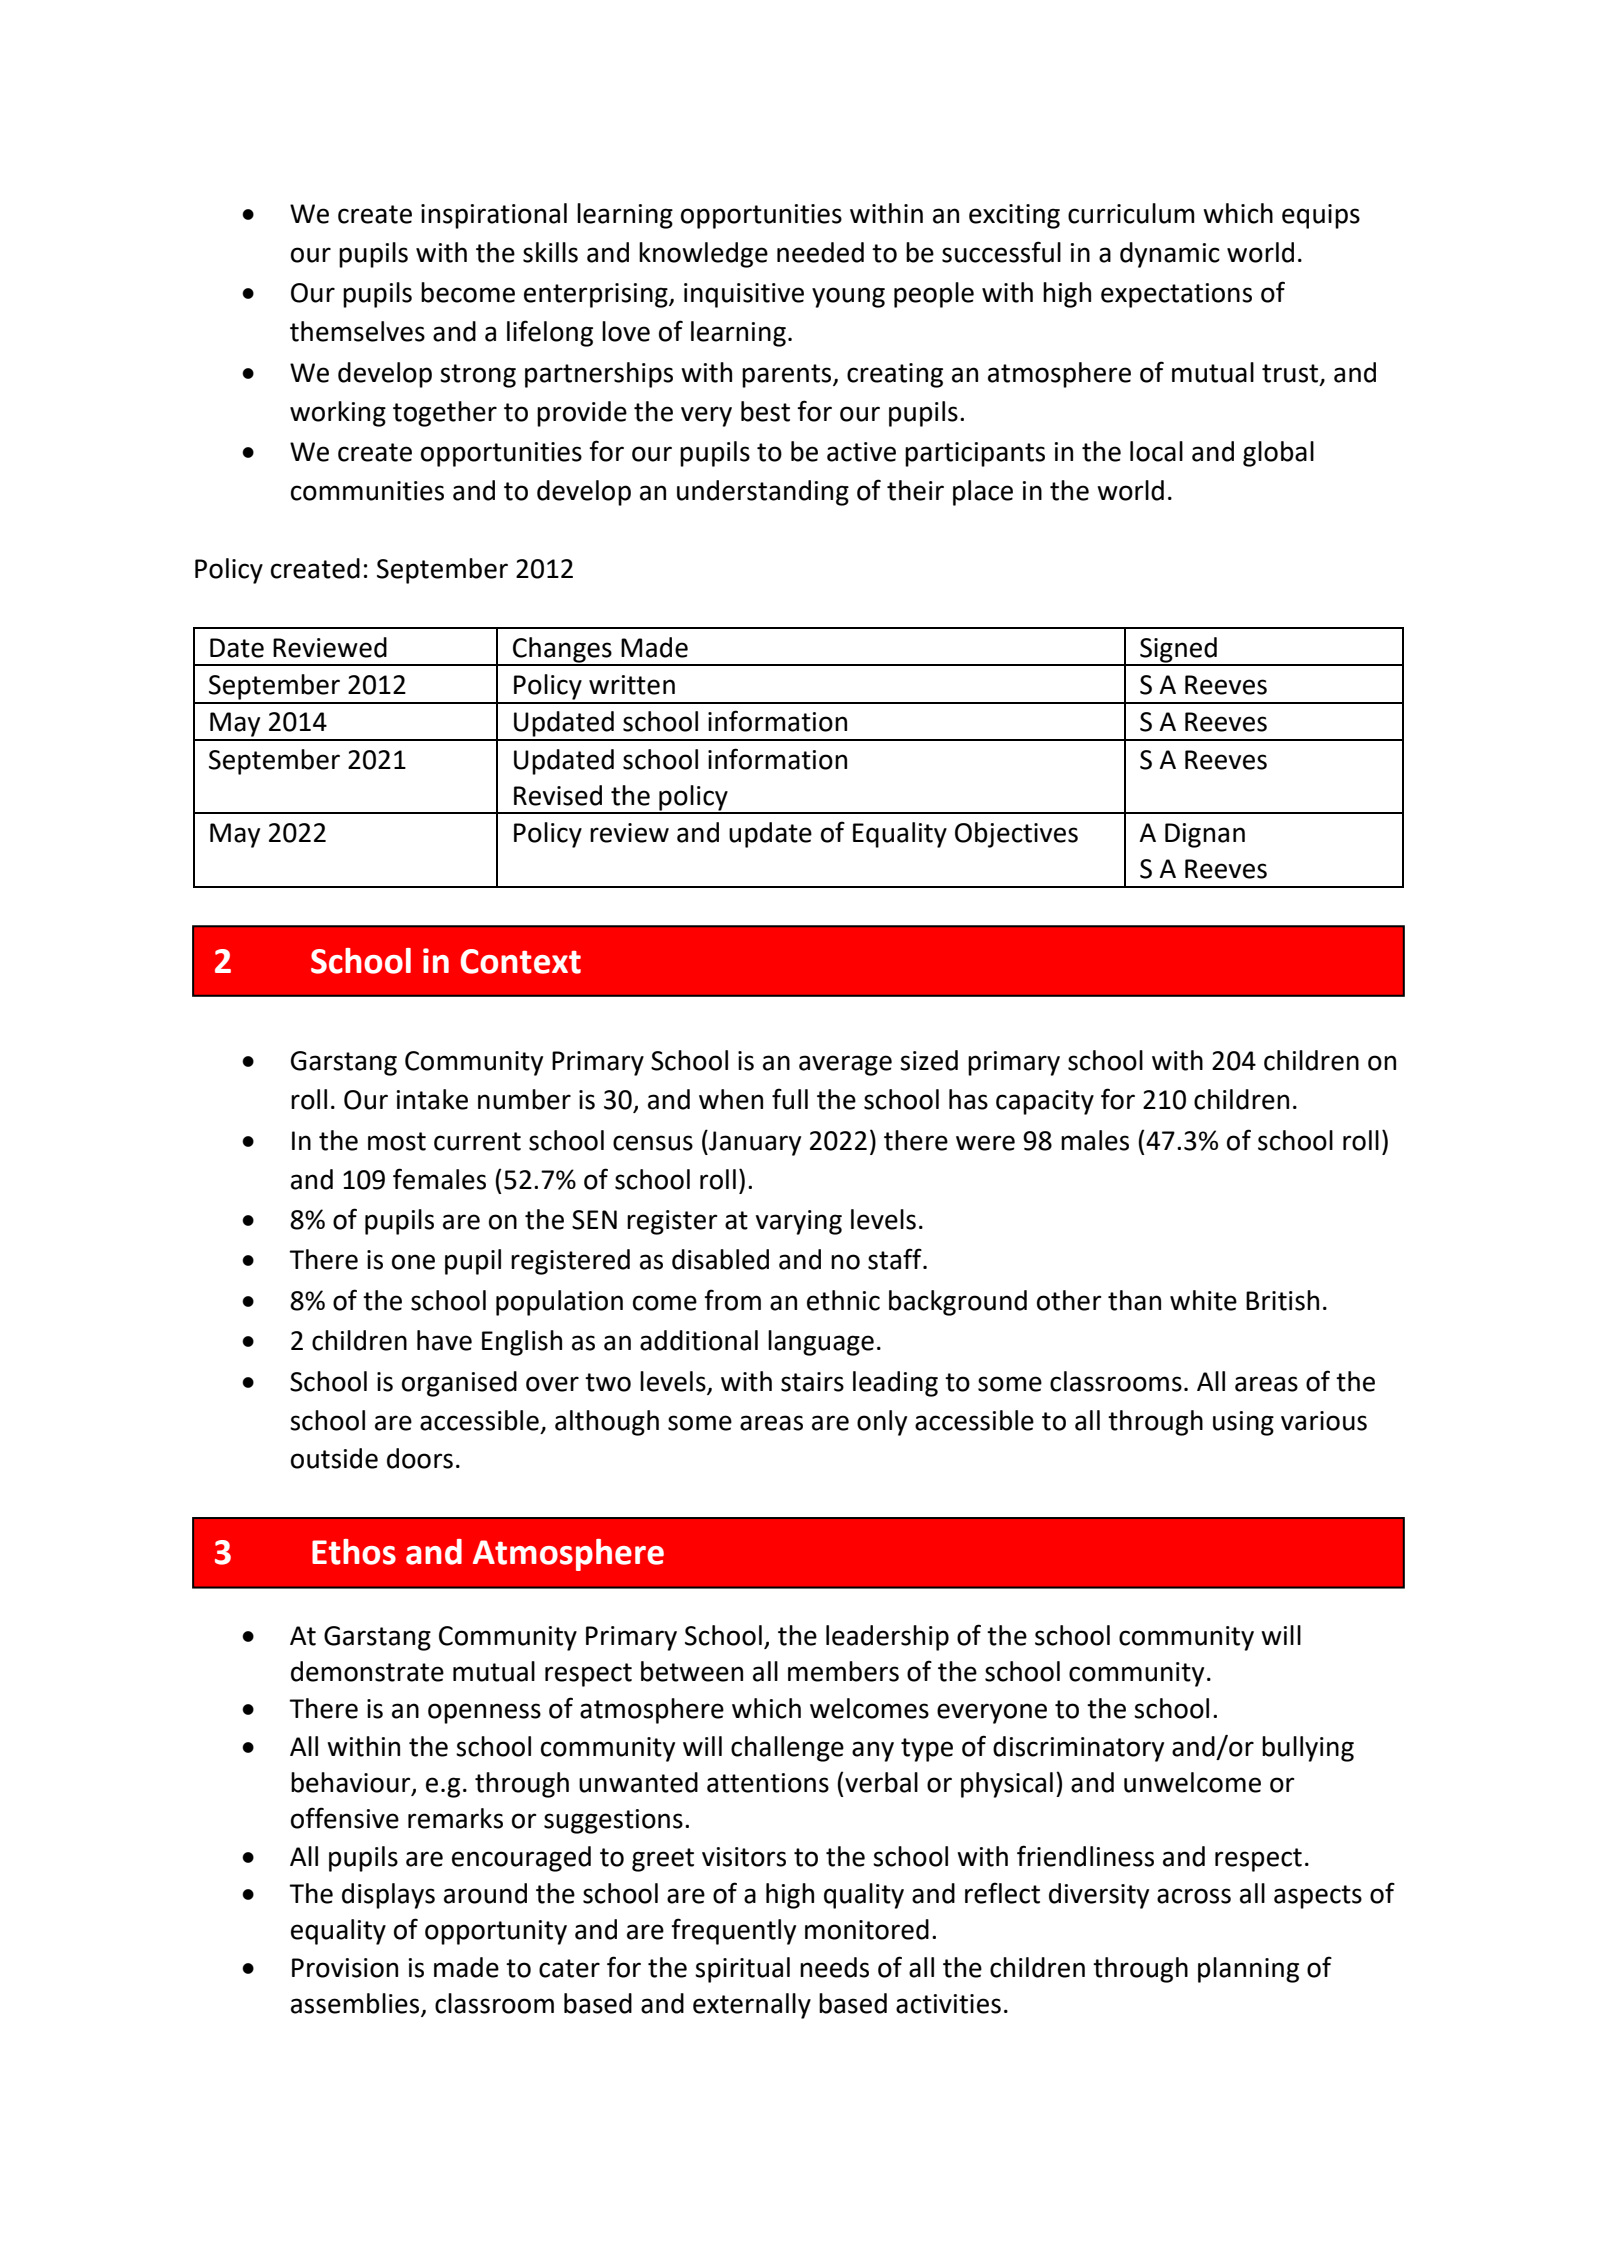 The width and height of the screenshot is (1597, 2259). I want to click on needs, so click(834, 1967).
